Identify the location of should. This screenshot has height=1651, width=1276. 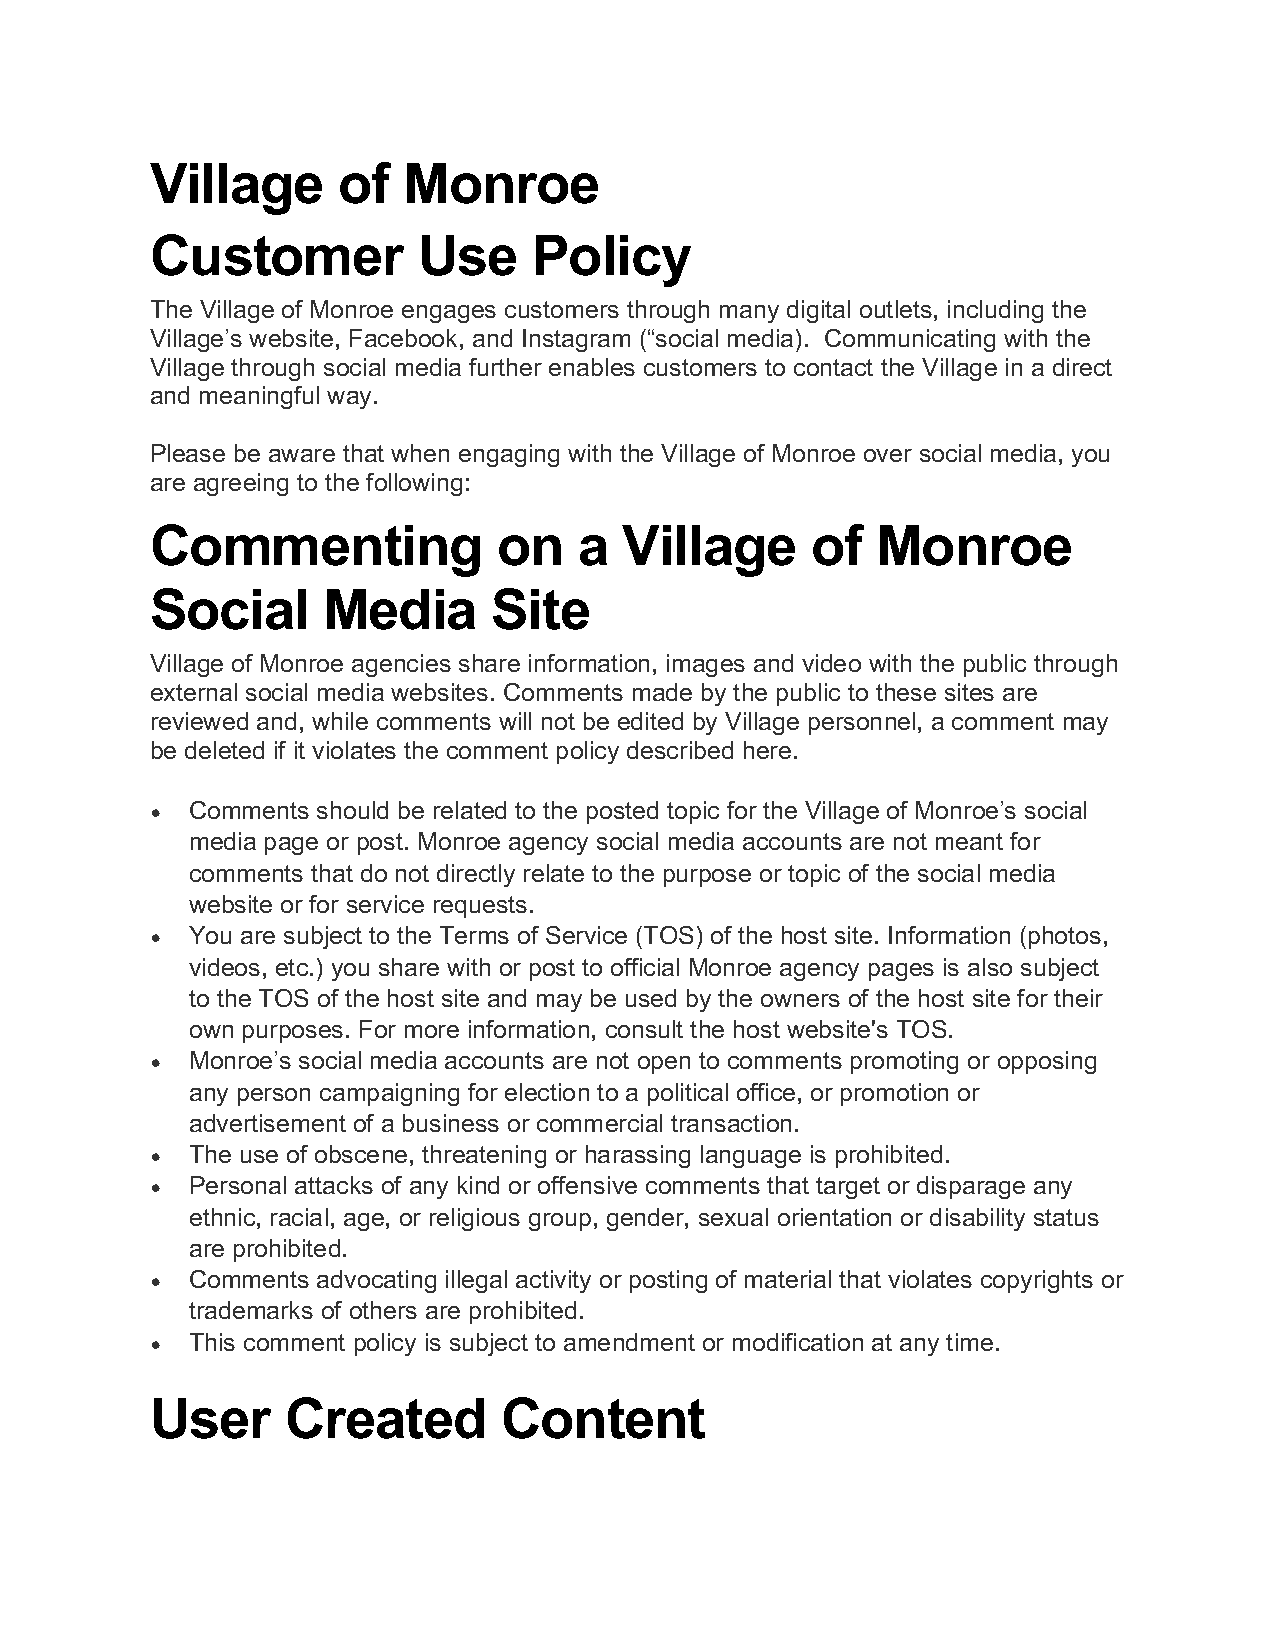
(352, 810).
